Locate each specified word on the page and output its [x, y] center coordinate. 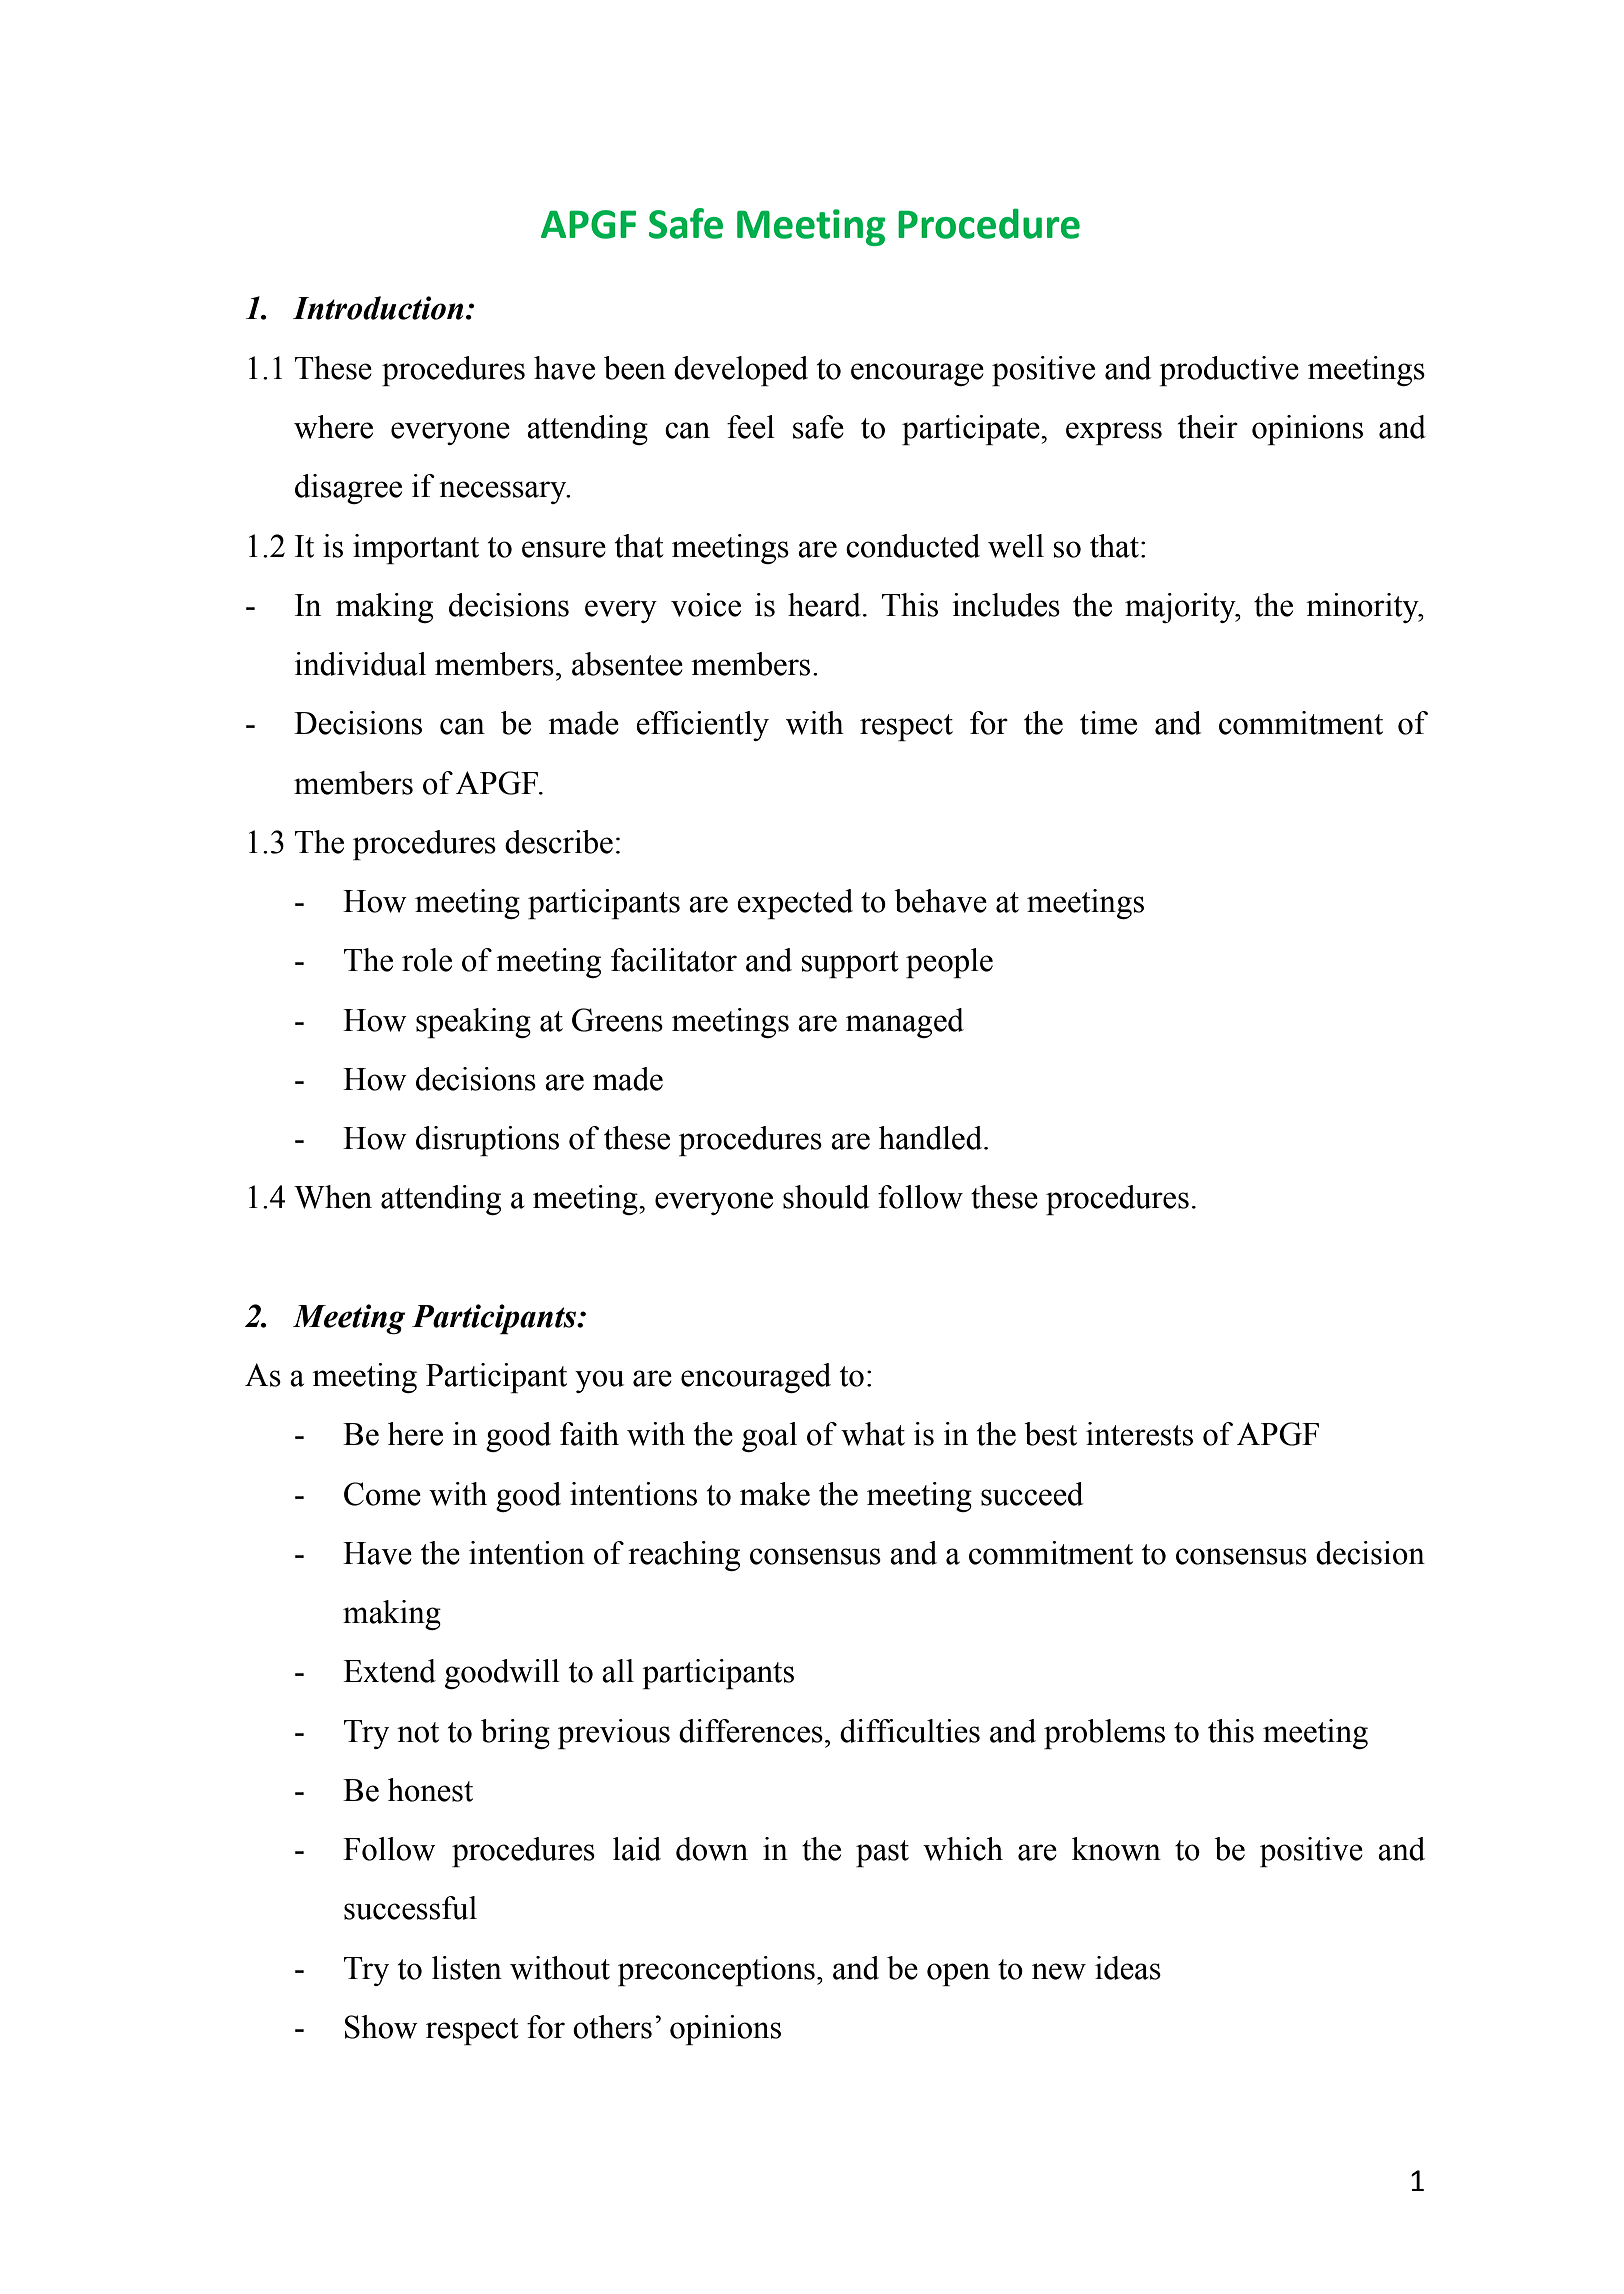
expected [795, 904]
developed [741, 371]
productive [1229, 371]
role [427, 960]
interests [1139, 1434]
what [873, 1434]
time [1108, 723]
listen [467, 1968]
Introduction [378, 308]
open [958, 1974]
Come [382, 1494]
